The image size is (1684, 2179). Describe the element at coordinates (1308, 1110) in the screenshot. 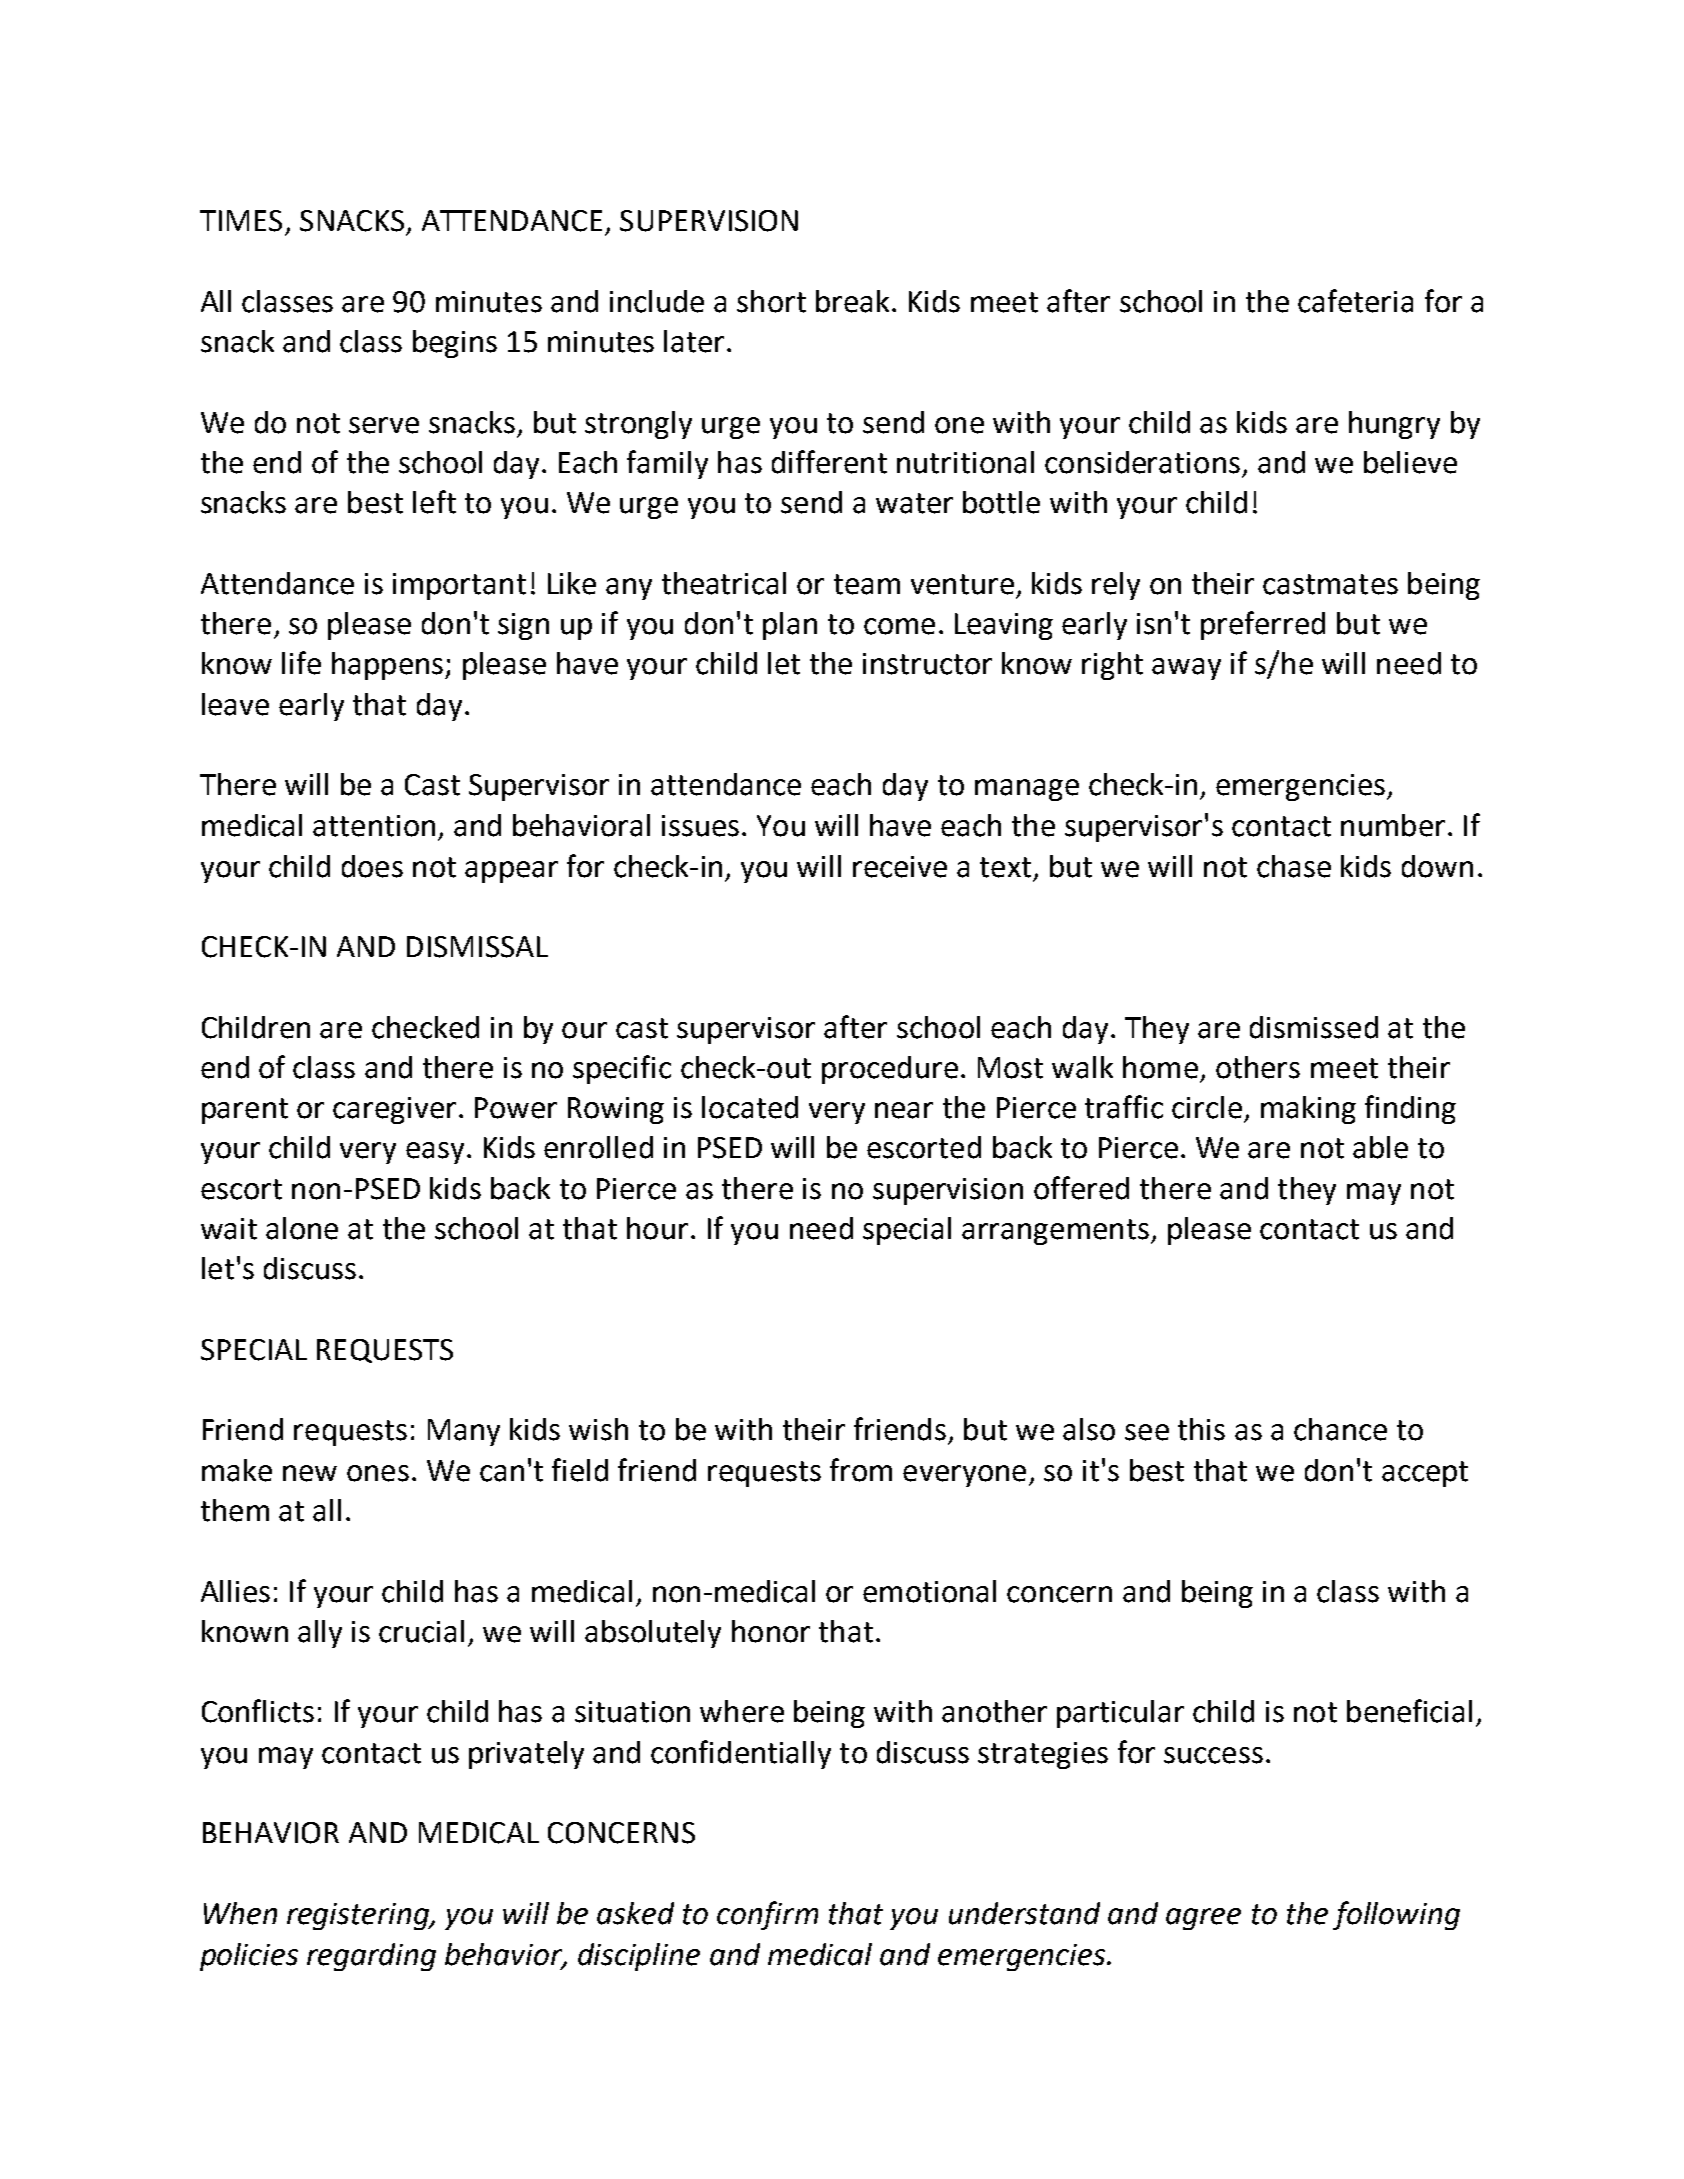

I see `making` at that location.
